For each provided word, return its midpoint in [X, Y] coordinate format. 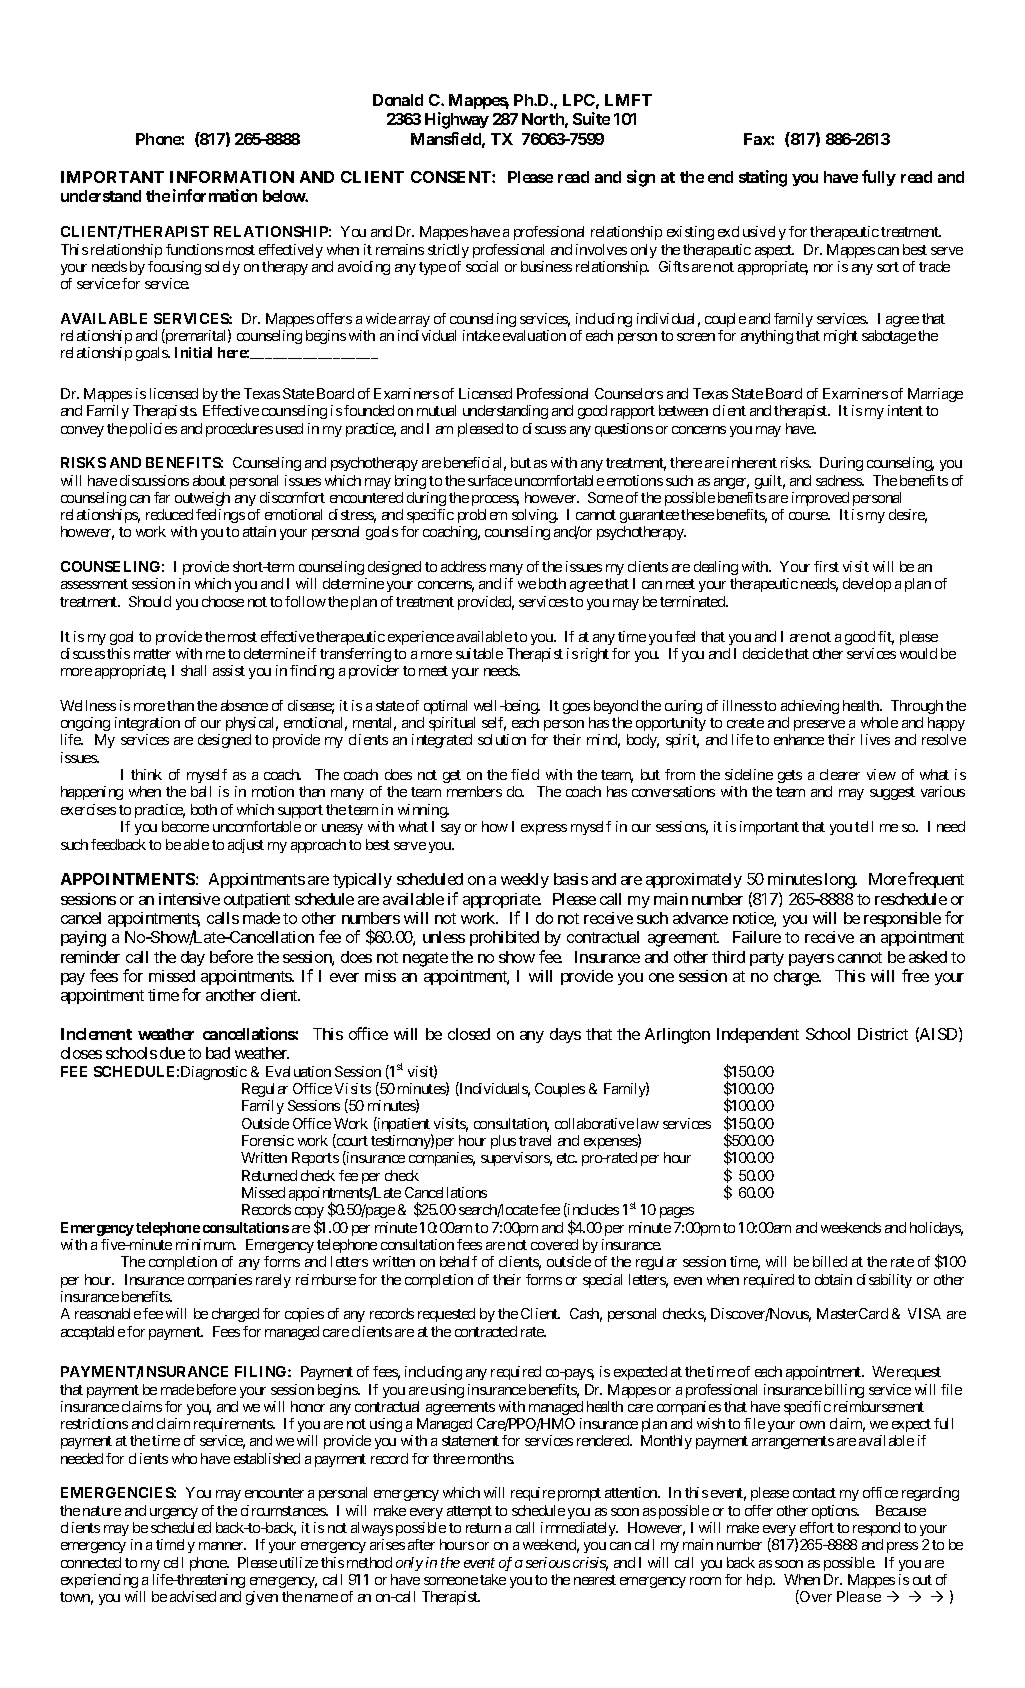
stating [763, 178]
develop [867, 585]
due [172, 1053]
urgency [174, 1513]
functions [194, 249]
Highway [457, 120]
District [883, 1034]
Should [150, 601]
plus [503, 1142]
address [463, 566]
